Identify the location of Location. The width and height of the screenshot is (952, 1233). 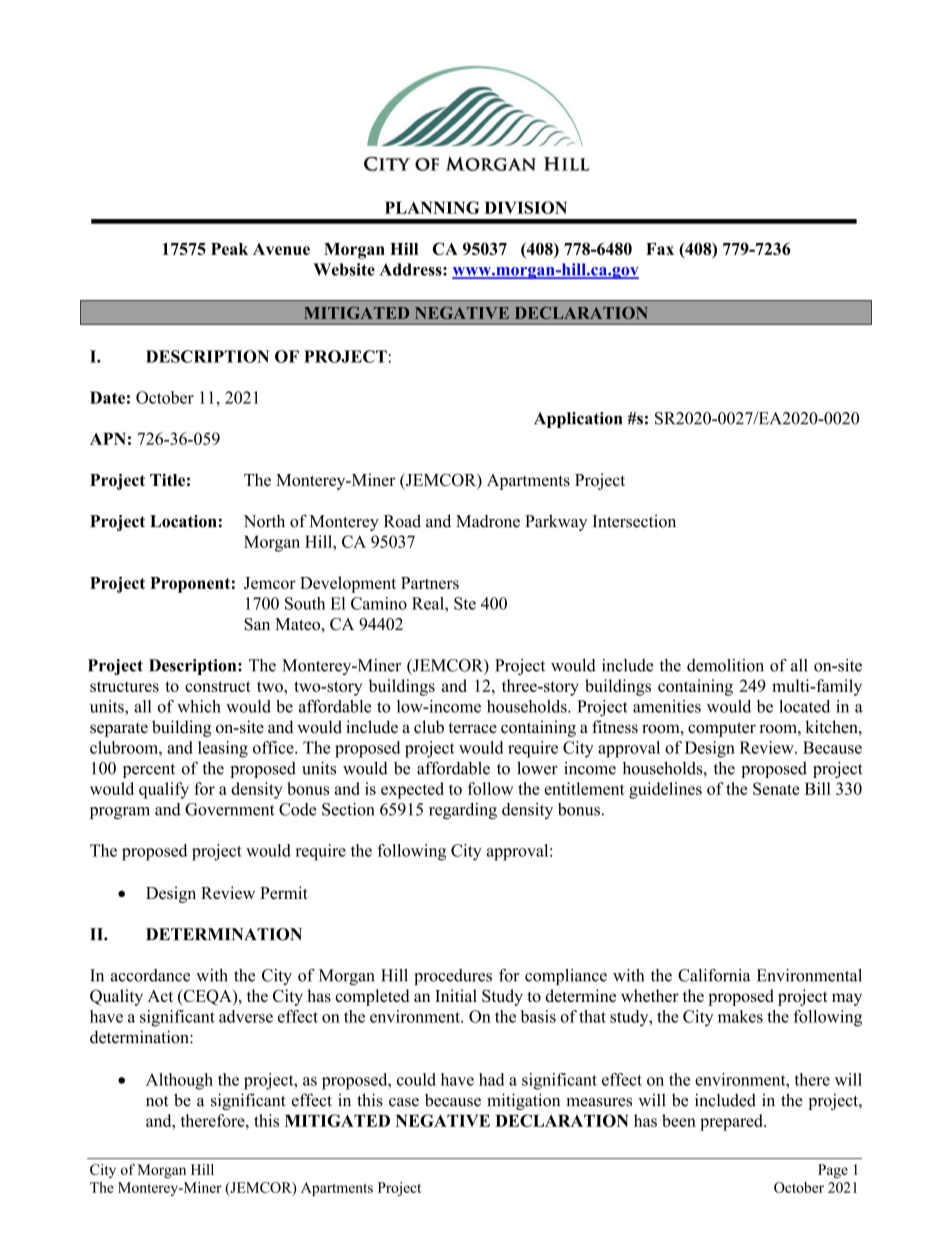
(183, 521).
